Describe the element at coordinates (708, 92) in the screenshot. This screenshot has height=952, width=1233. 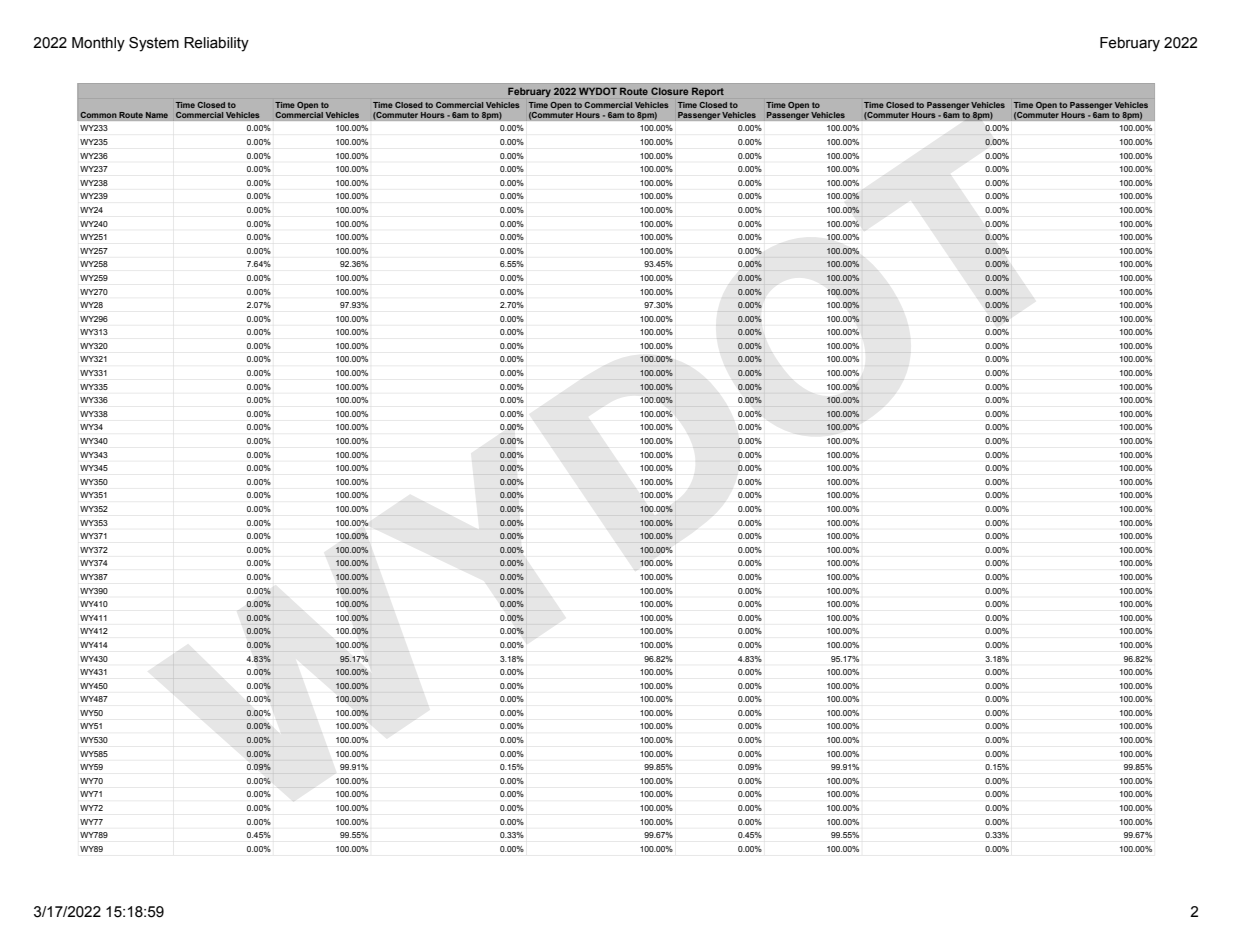
I see `Report` at that location.
